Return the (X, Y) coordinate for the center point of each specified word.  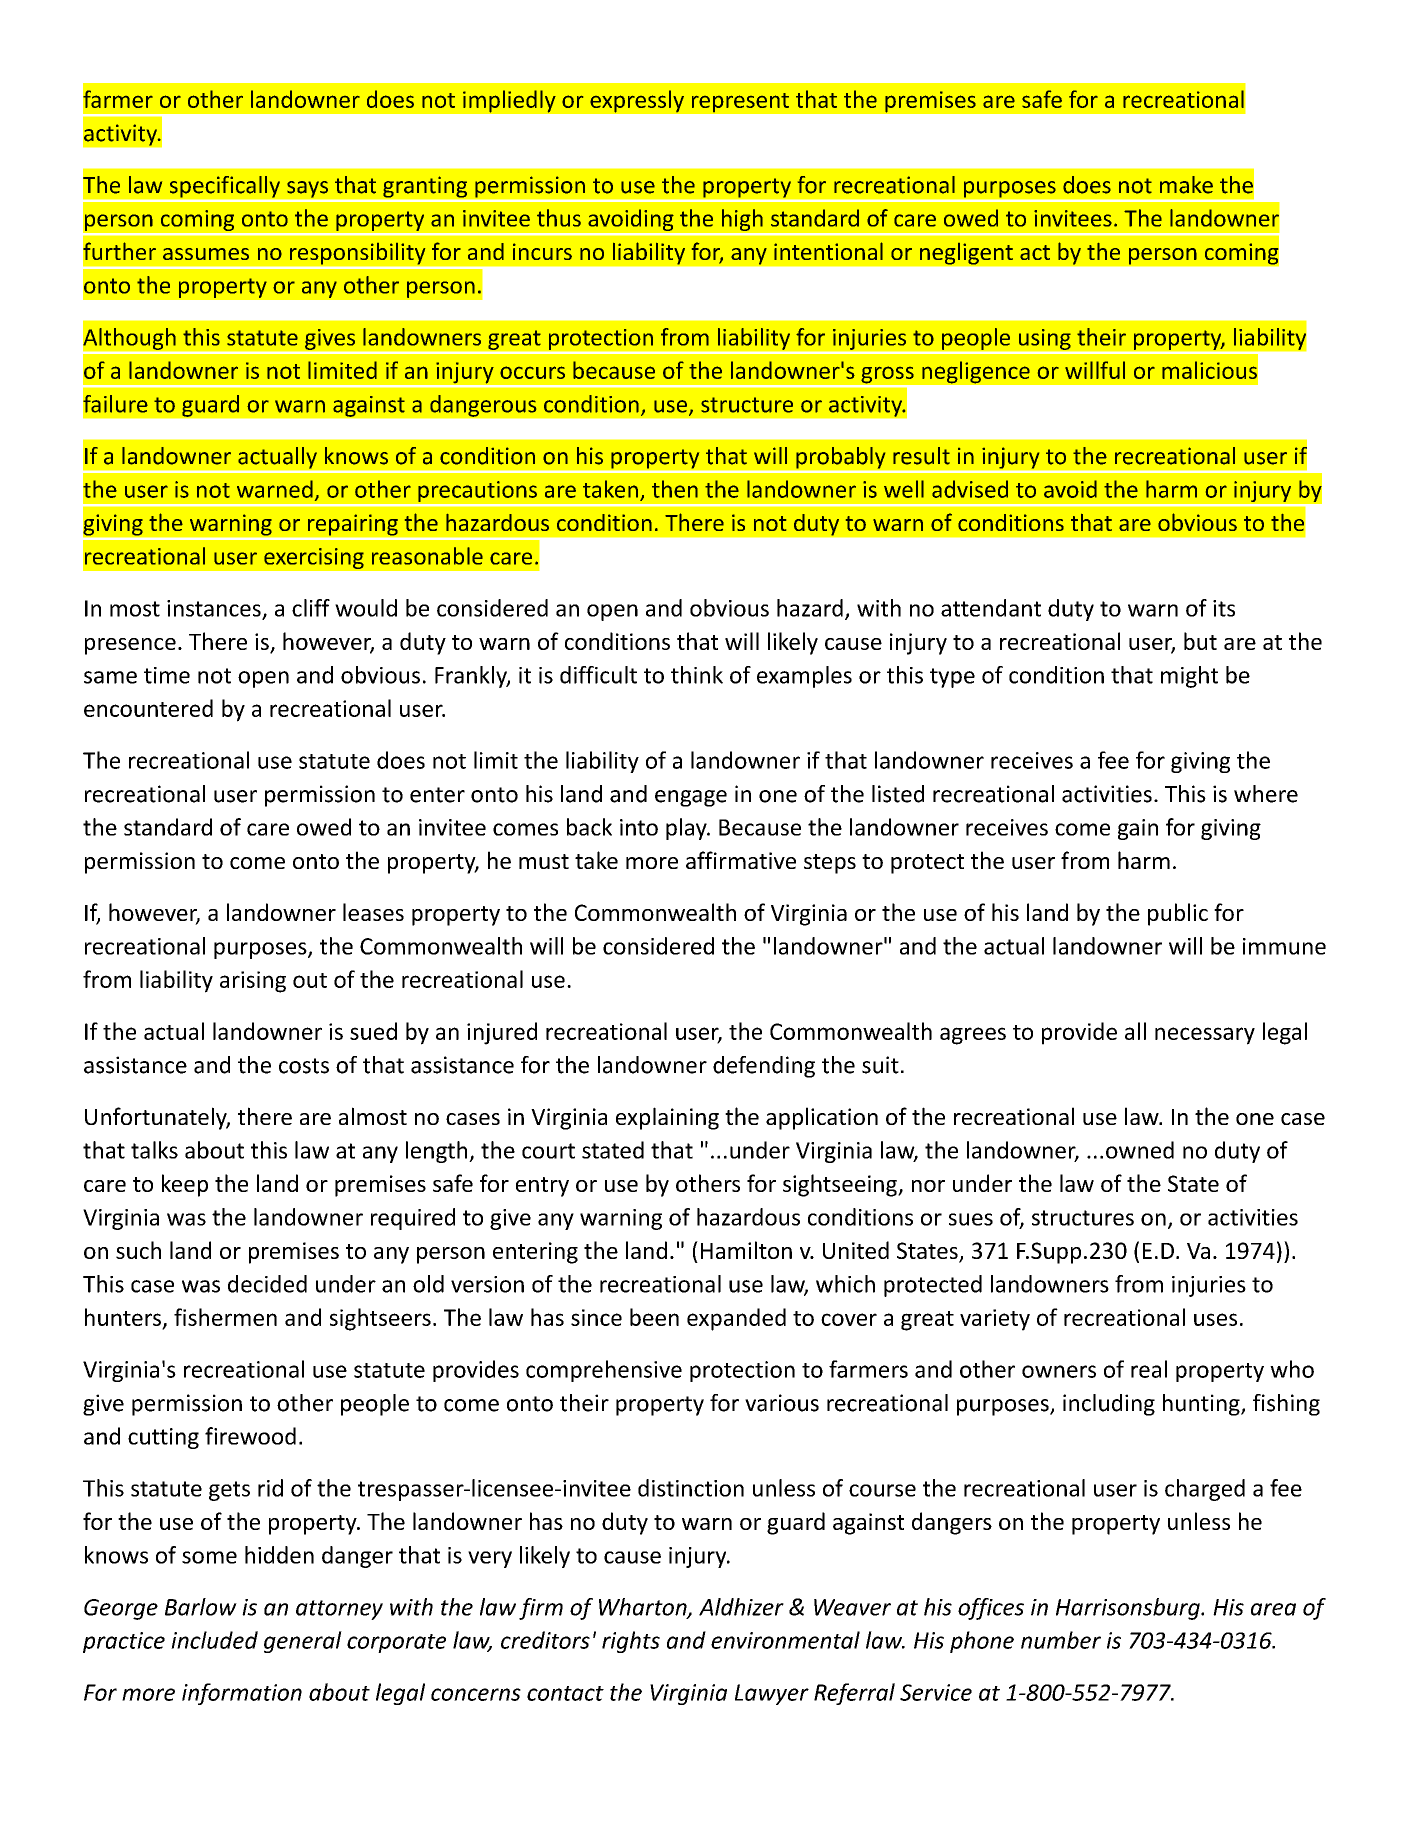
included (214, 1640)
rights (631, 1642)
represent (740, 103)
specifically (225, 187)
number (1061, 1640)
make (1186, 185)
